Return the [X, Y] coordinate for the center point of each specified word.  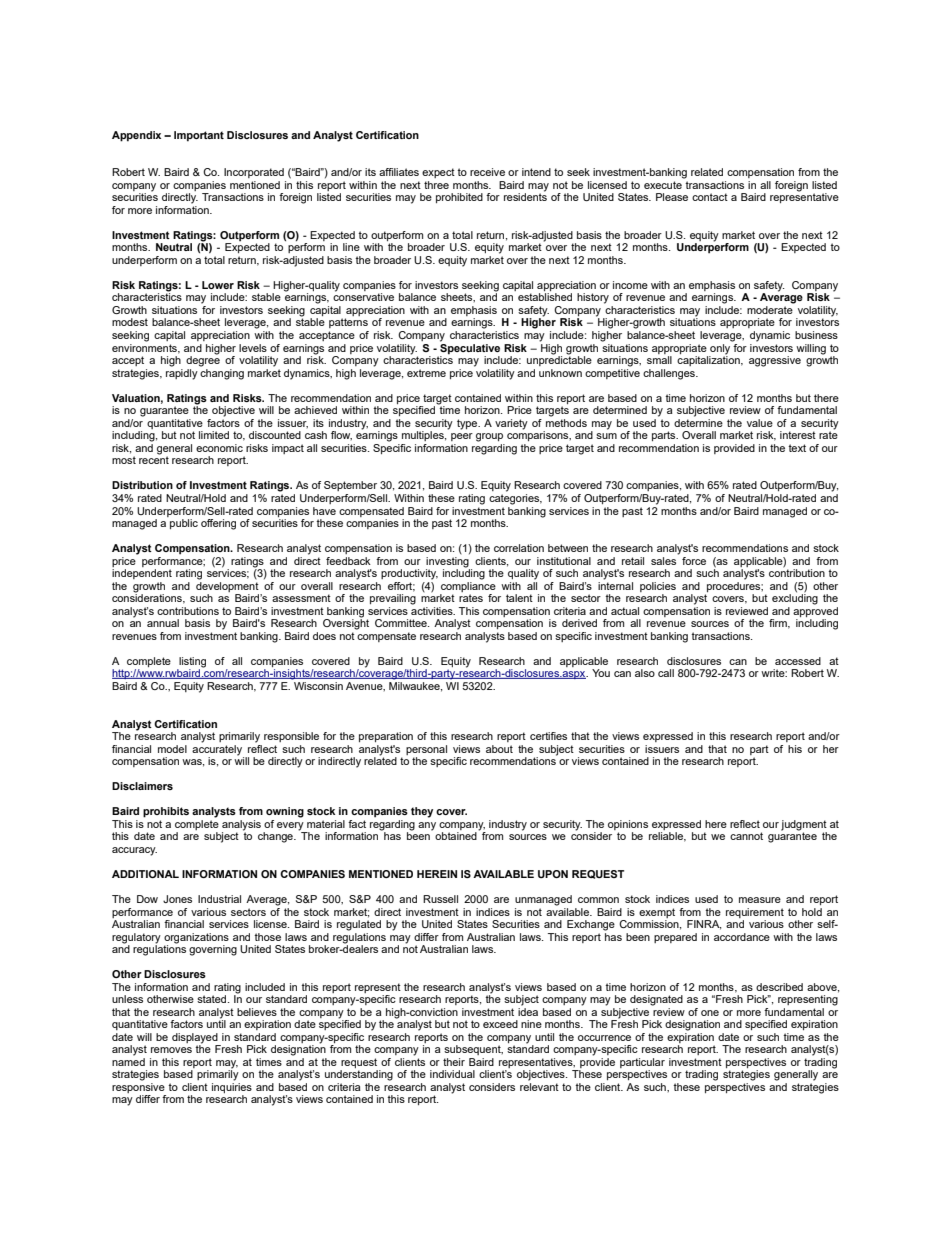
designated [656, 1000]
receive [487, 172]
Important [199, 136]
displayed [196, 1039]
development [227, 585]
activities [433, 611]
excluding [795, 598]
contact [710, 197]
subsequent [473, 1050]
